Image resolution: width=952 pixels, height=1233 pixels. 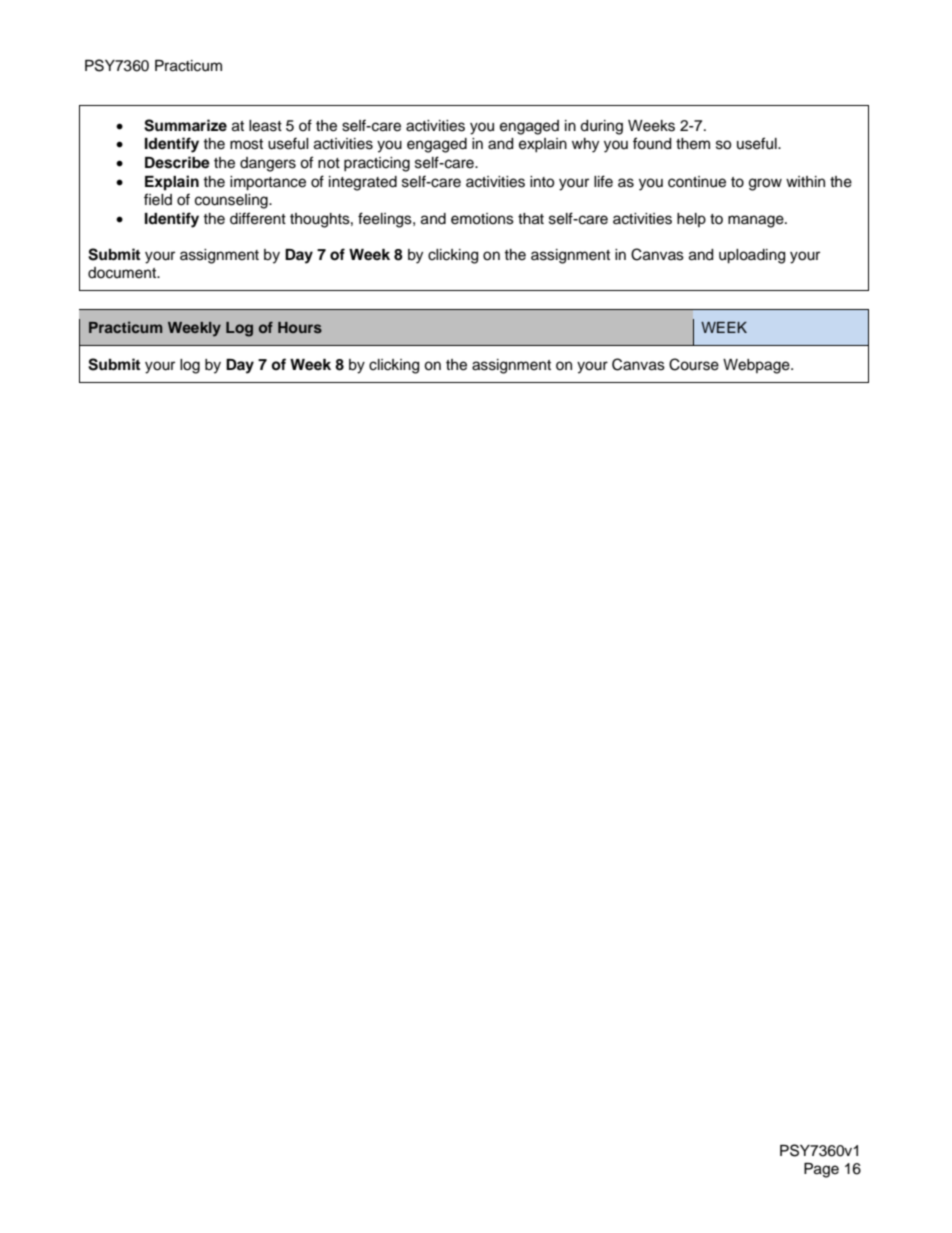 What do you see at coordinates (697, 182) in the image?
I see `continue` at bounding box center [697, 182].
